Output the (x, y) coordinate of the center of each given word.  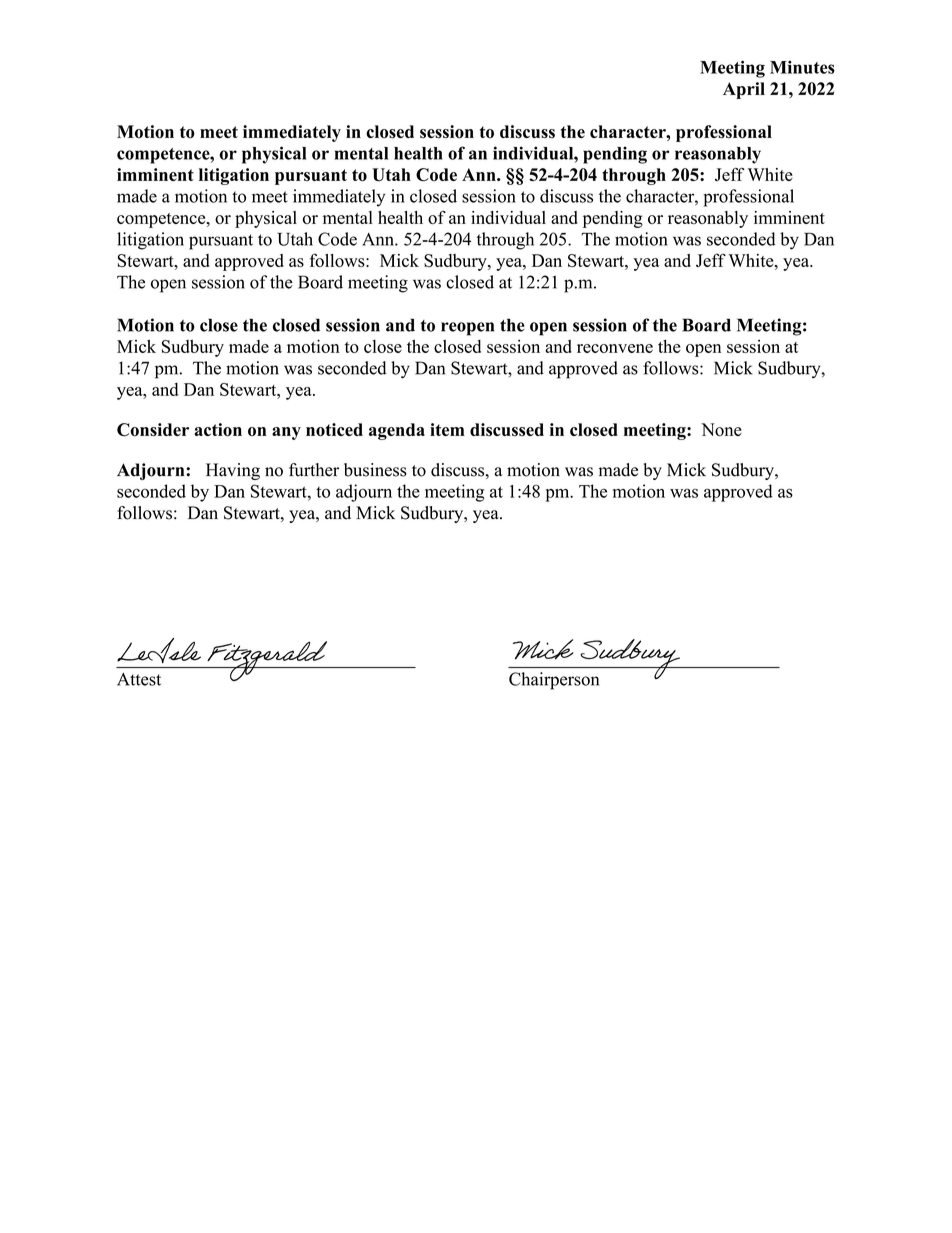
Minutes (802, 67)
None (721, 430)
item (447, 429)
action (218, 430)
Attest (139, 679)
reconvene (615, 348)
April (744, 90)
